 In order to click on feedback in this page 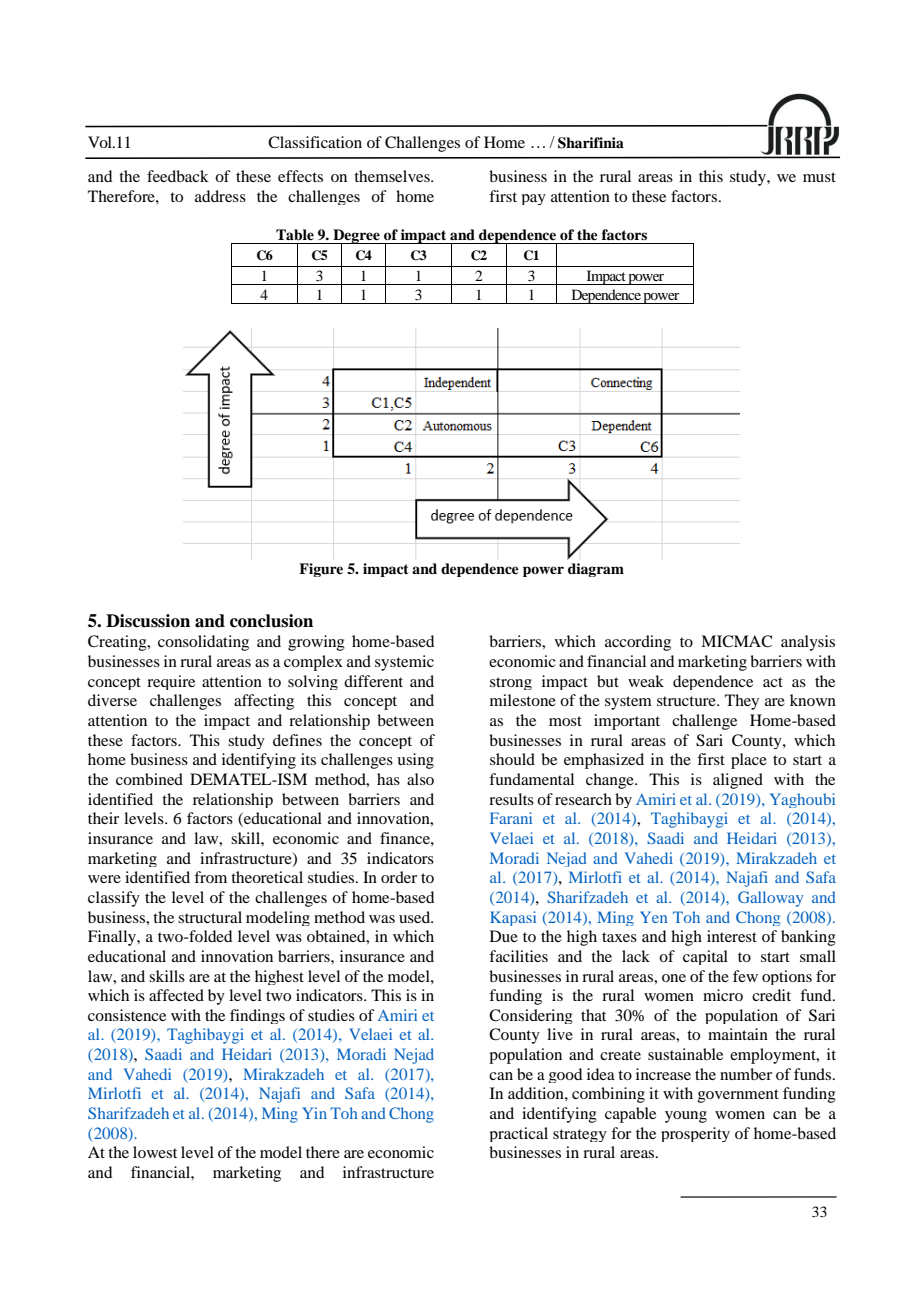, I will do `click(178, 176)`.
